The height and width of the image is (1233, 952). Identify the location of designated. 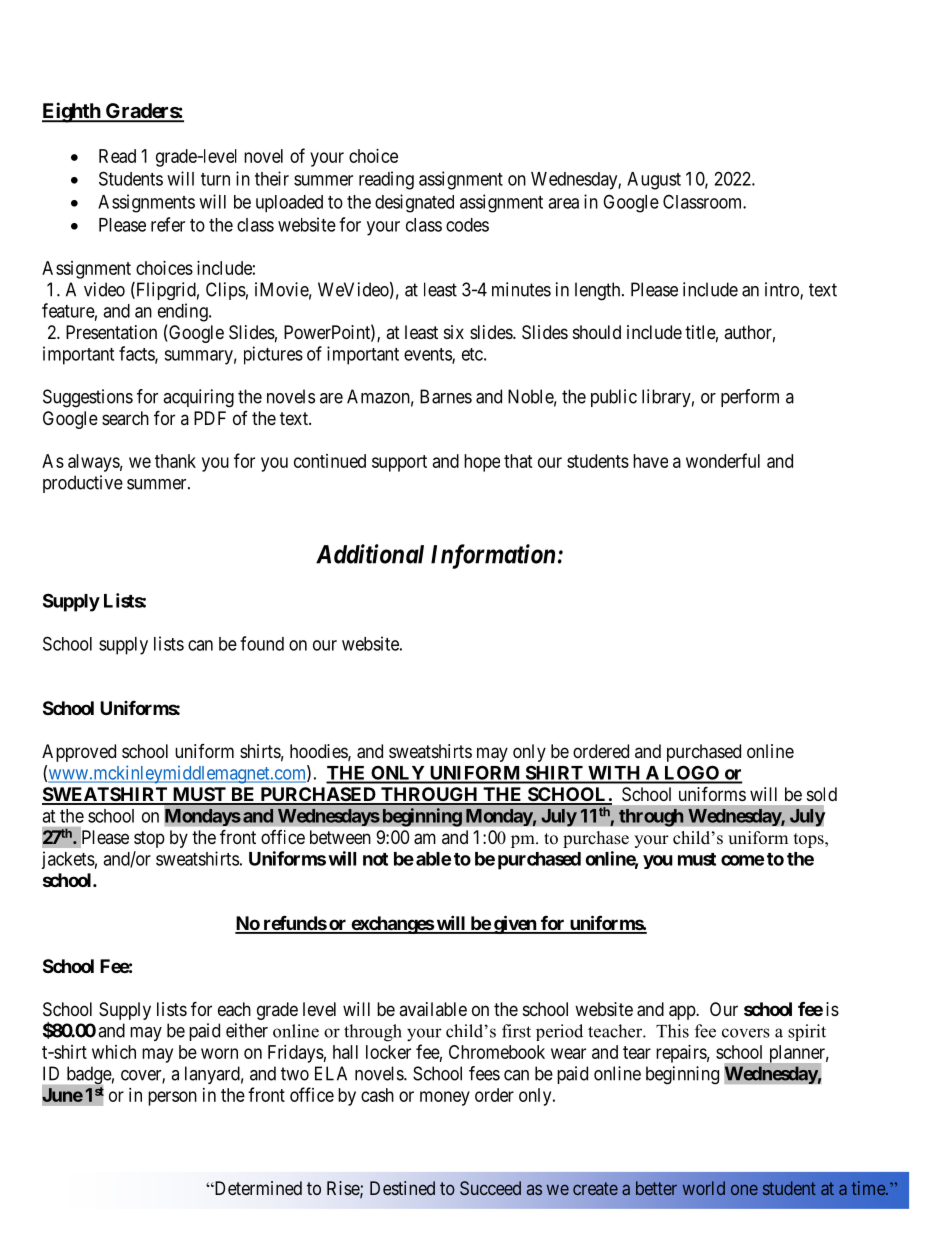
(414, 203).
